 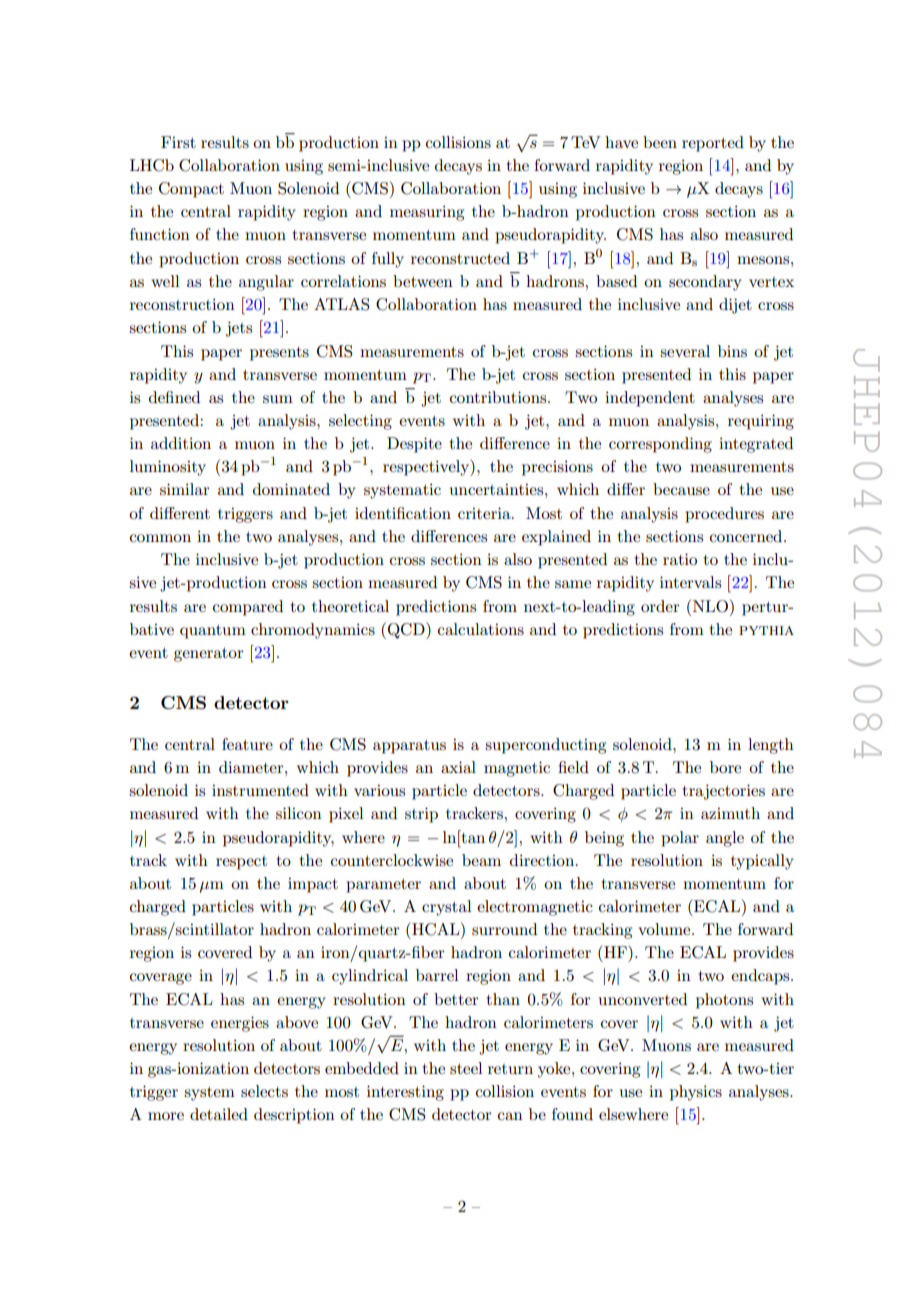 What do you see at coordinates (427, 213) in the document?
I see `measuring` at bounding box center [427, 213].
